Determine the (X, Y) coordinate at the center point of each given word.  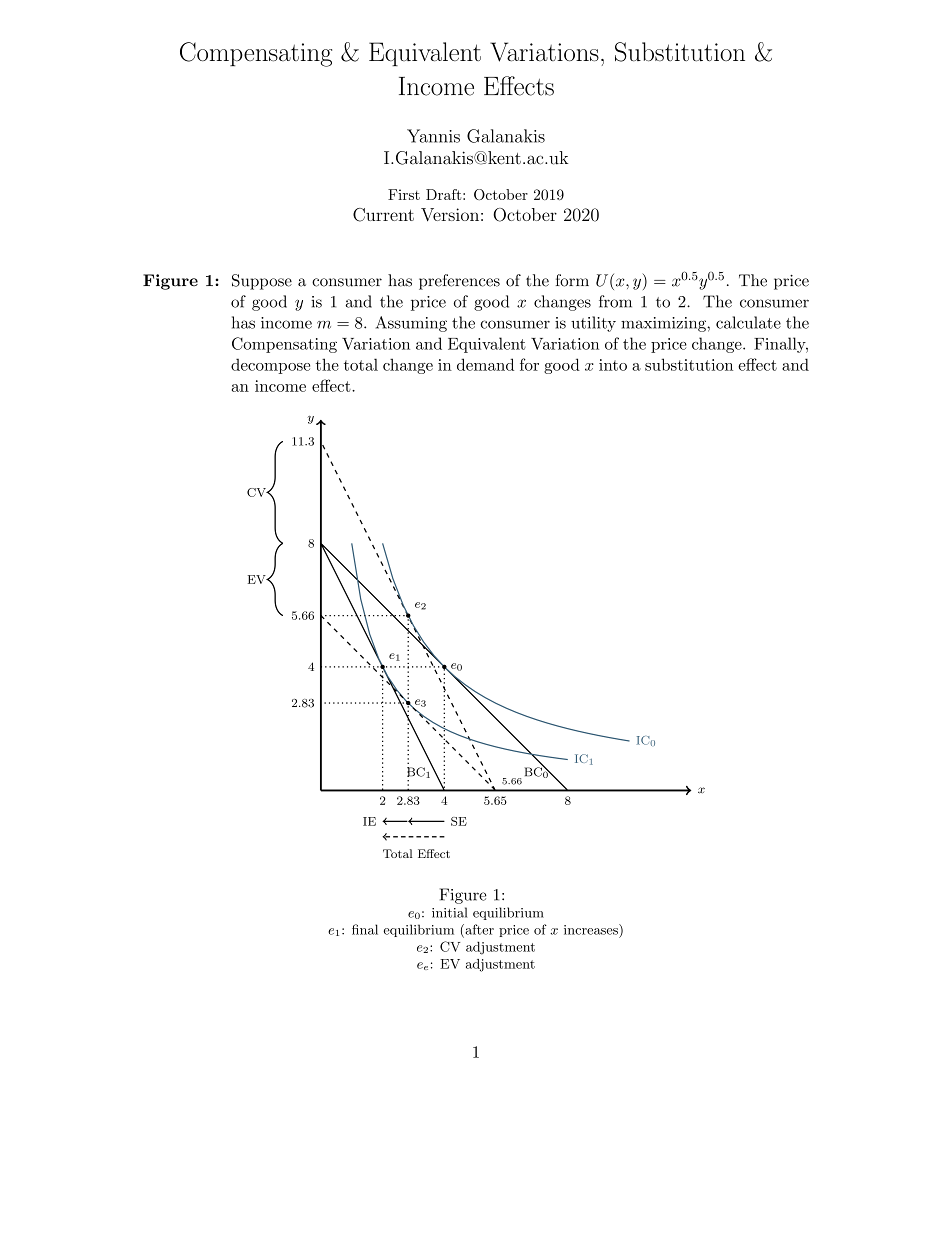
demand (485, 364)
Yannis (433, 136)
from (615, 301)
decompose (270, 366)
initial (450, 912)
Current (383, 215)
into (613, 365)
